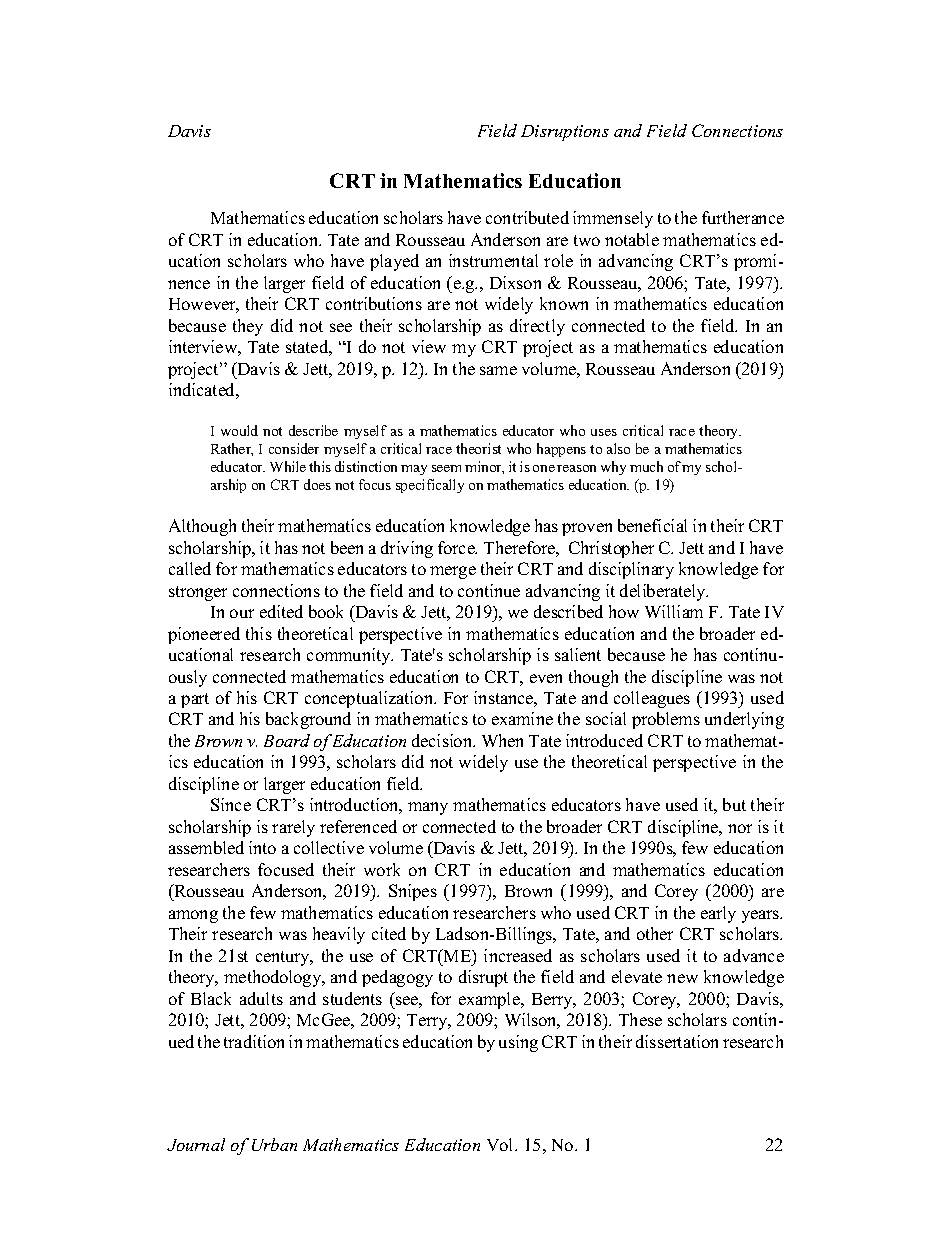  Describe the element at coordinates (274, 1144) in the page. I see `Urban` at that location.
